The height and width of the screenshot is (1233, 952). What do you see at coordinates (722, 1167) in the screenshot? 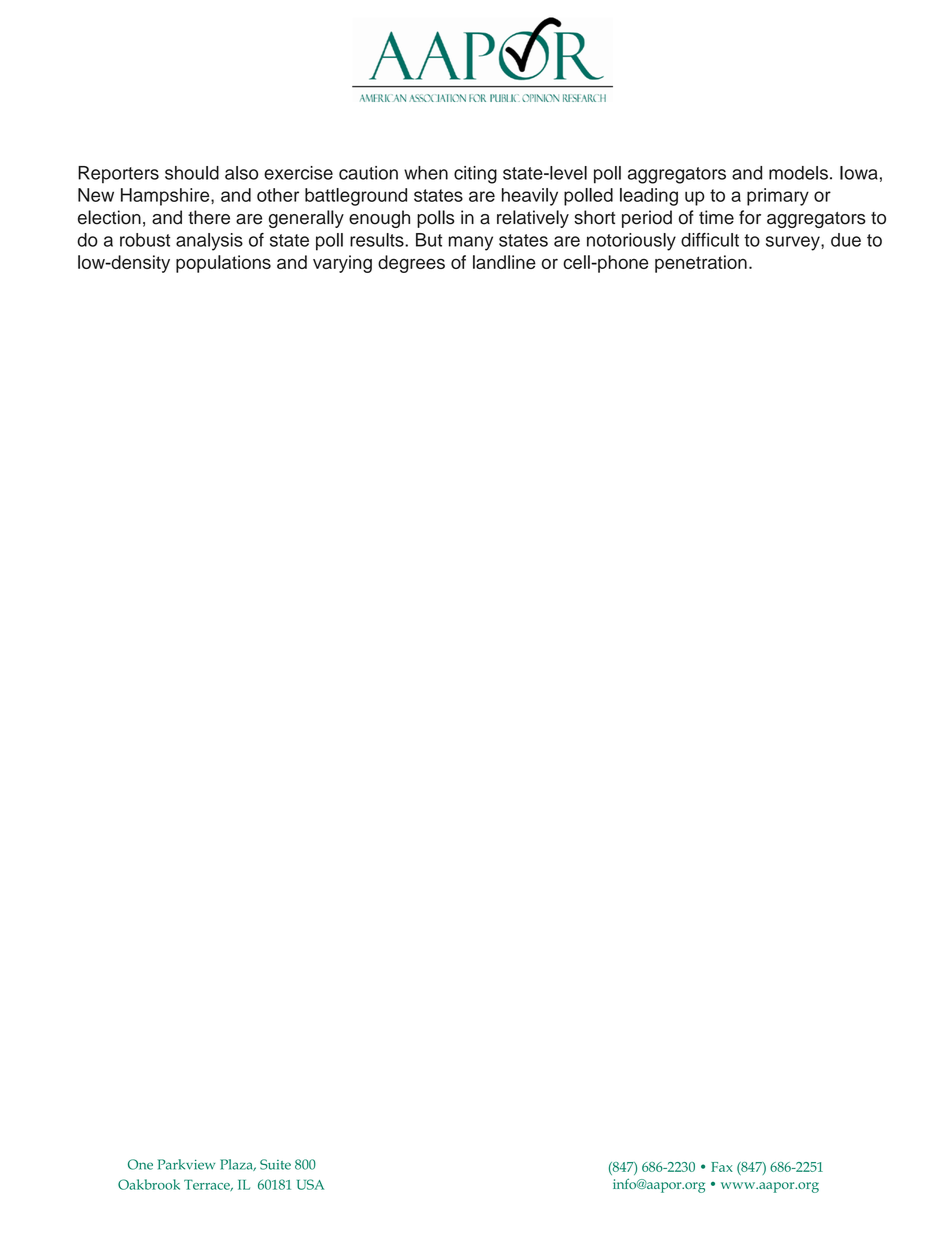
I see `Fax` at bounding box center [722, 1167].
